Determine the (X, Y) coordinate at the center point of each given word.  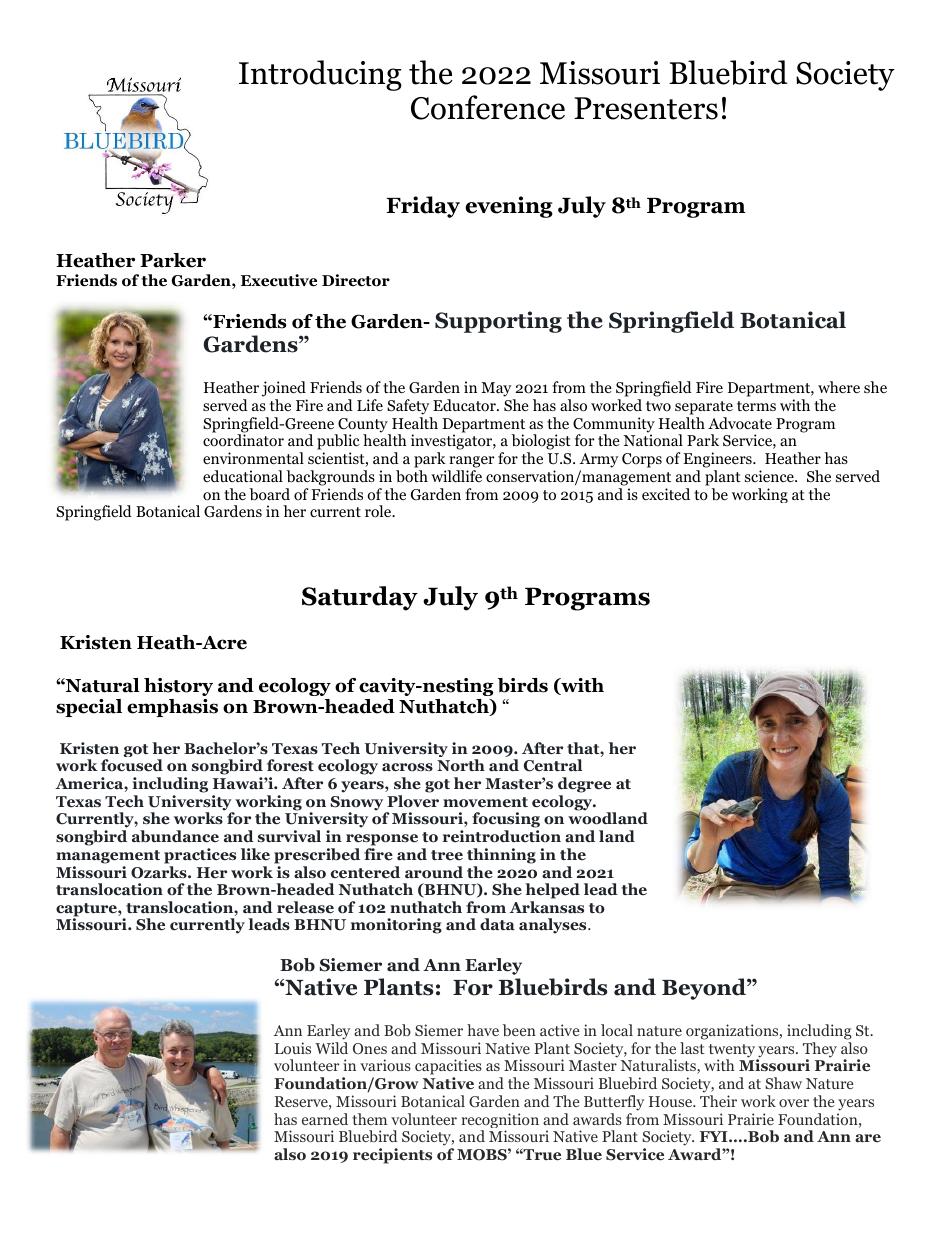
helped (552, 891)
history (178, 687)
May (497, 391)
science (770, 476)
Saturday (360, 598)
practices (200, 856)
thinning (501, 856)
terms (756, 406)
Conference (488, 107)
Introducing (320, 75)
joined (284, 390)
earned (325, 1119)
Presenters (646, 108)
